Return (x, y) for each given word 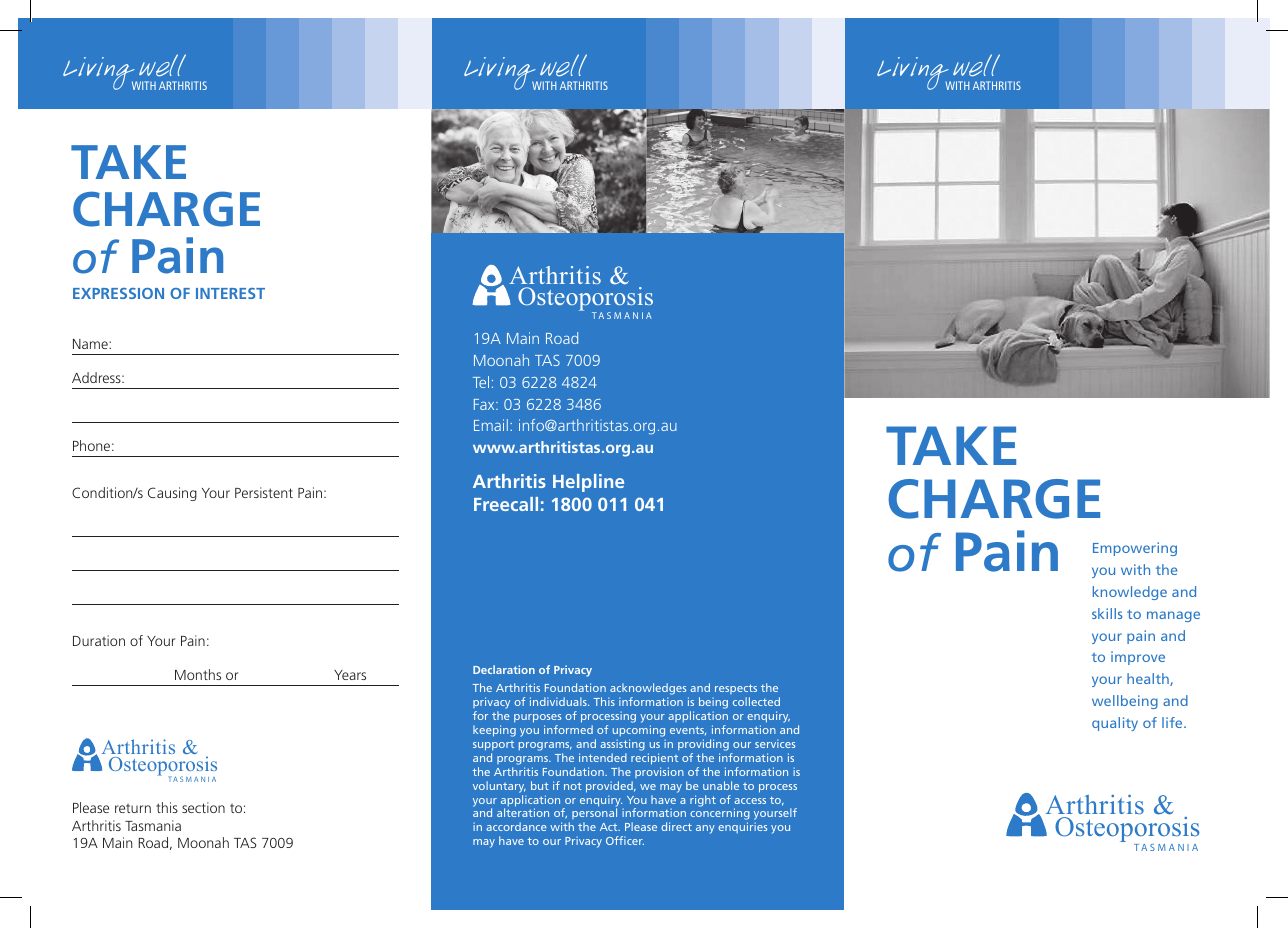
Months (198, 674)
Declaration (504, 669)
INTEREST (230, 293)
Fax (485, 404)
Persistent (264, 492)
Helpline (588, 483)
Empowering (1135, 549)
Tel (481, 382)
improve (1138, 658)
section (203, 807)
